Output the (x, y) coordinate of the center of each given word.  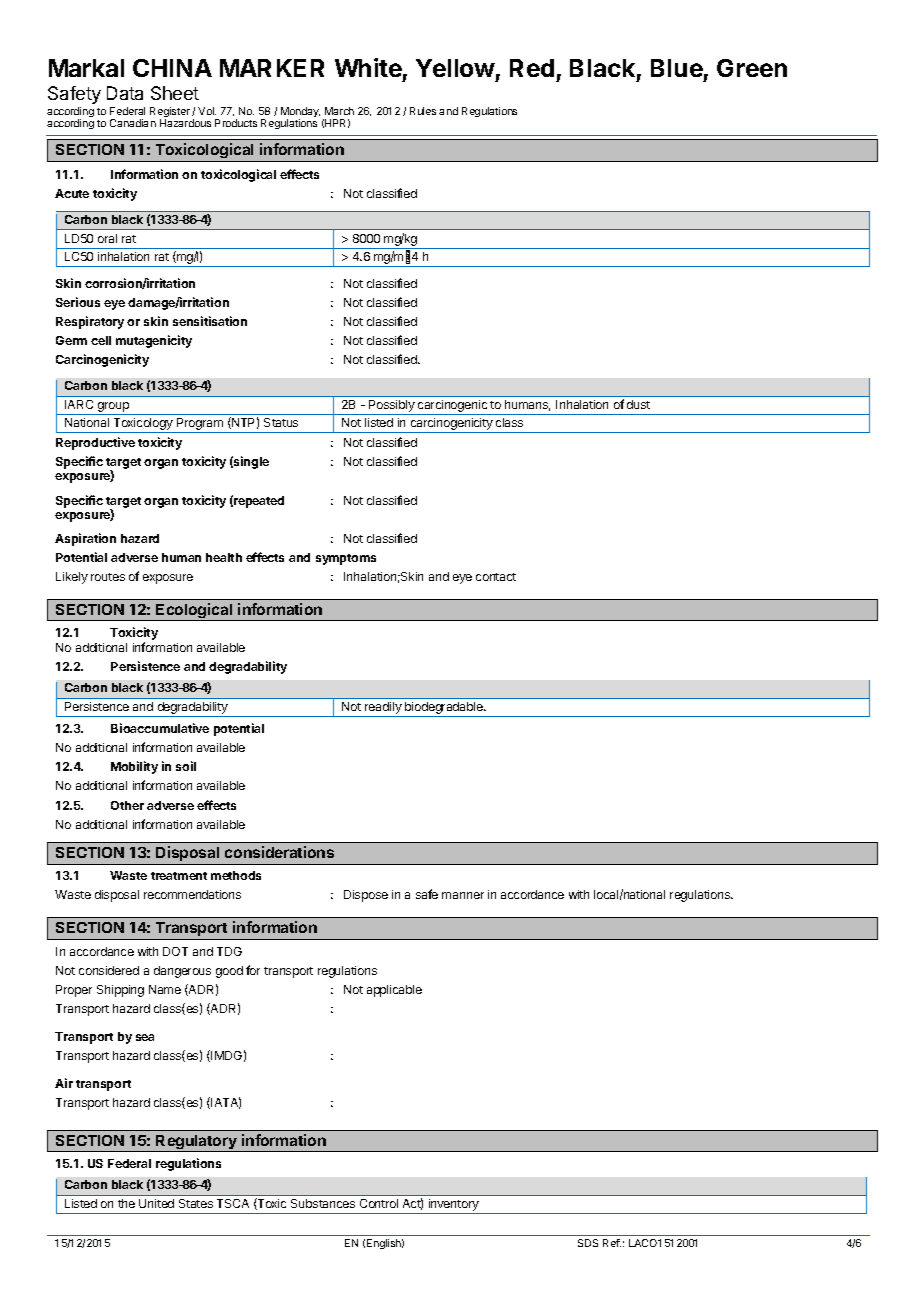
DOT (175, 951)
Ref (612, 1243)
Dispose (366, 896)
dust (638, 404)
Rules (423, 111)
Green (752, 68)
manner (463, 895)
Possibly (392, 407)
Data (125, 93)
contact (496, 577)
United (156, 1203)
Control (379, 1203)
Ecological (195, 612)
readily (383, 709)
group (113, 408)
